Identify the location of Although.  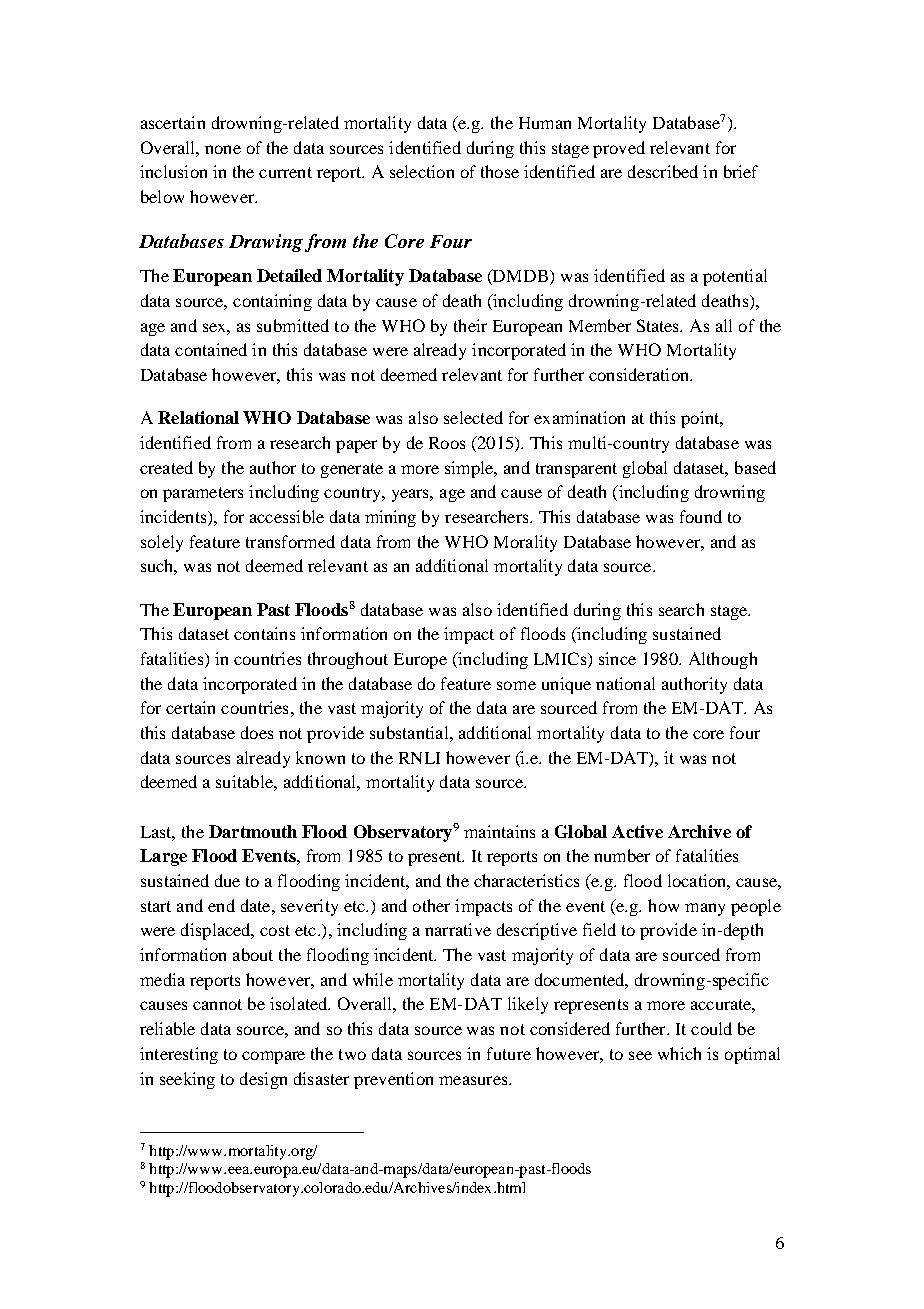
(723, 660).
